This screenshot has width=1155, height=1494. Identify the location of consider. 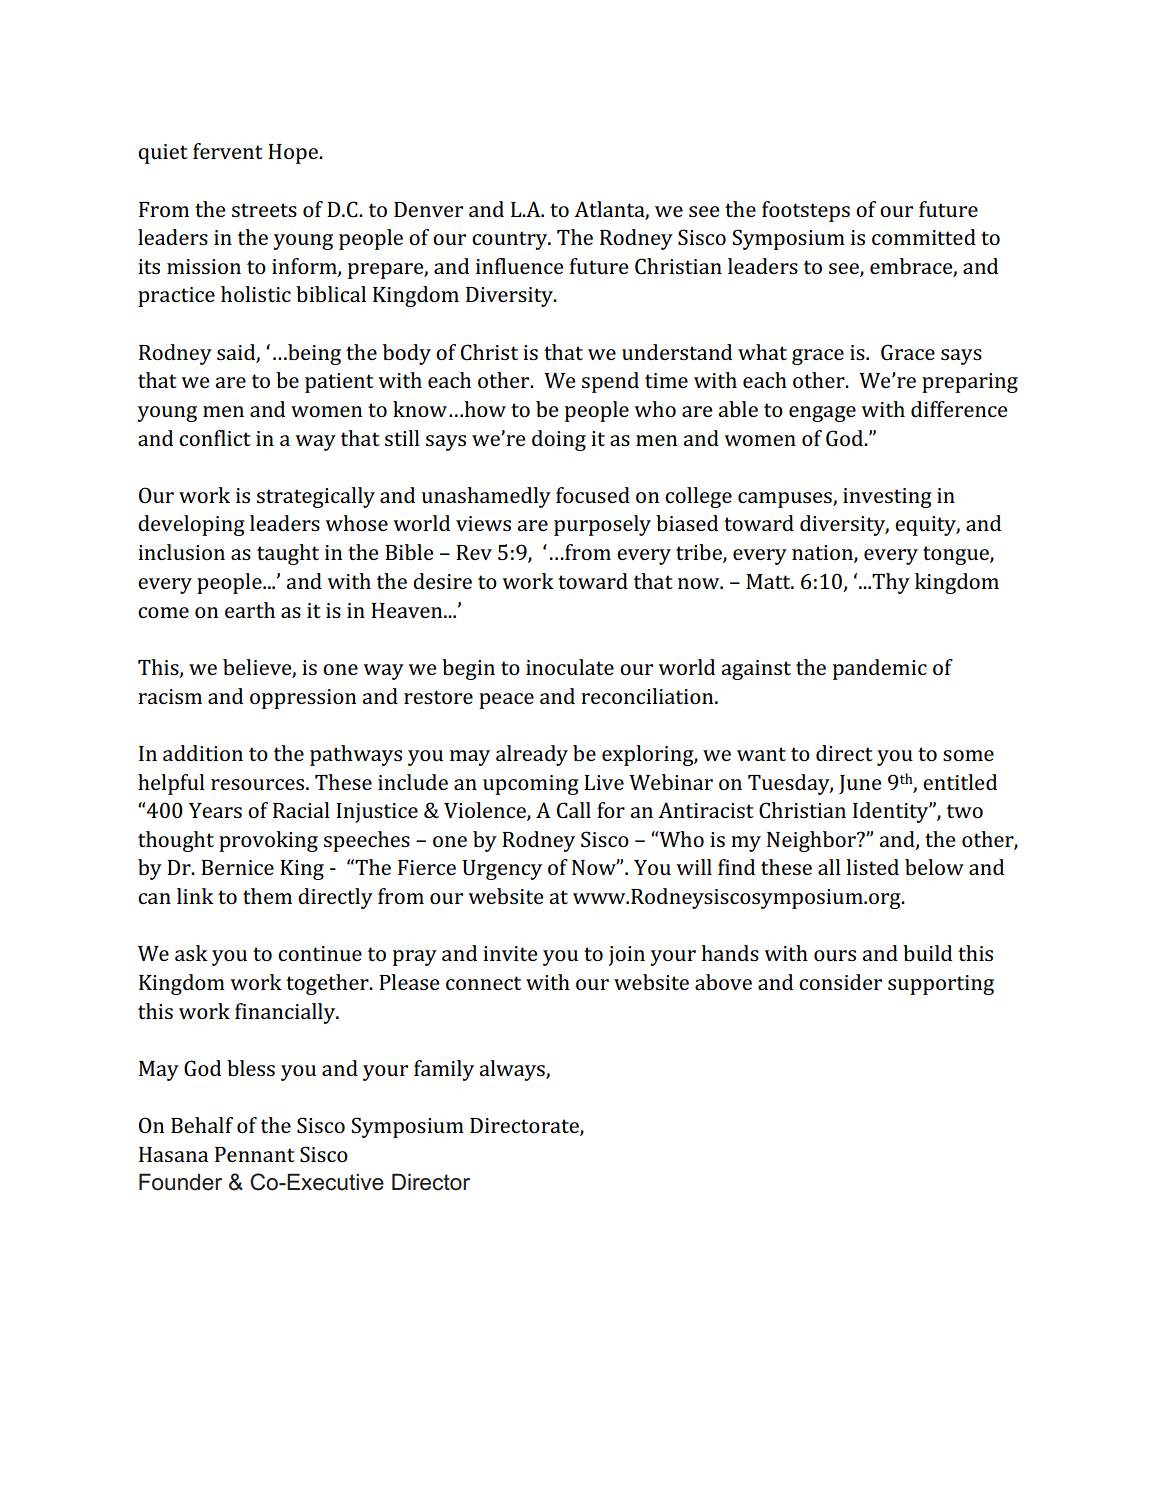
(840, 982).
